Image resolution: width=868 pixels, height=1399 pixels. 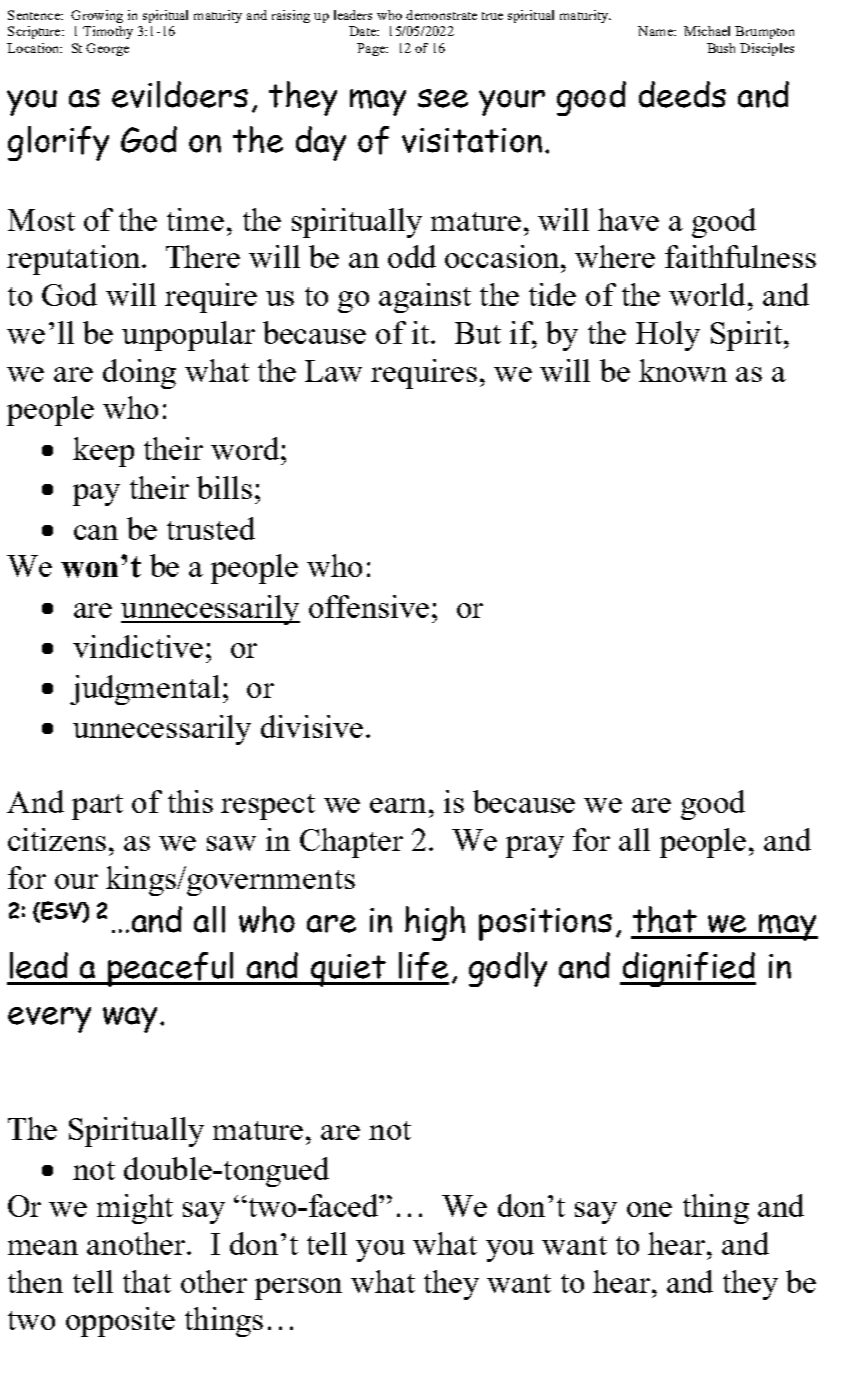 I want to click on offensive, so click(x=369, y=606).
